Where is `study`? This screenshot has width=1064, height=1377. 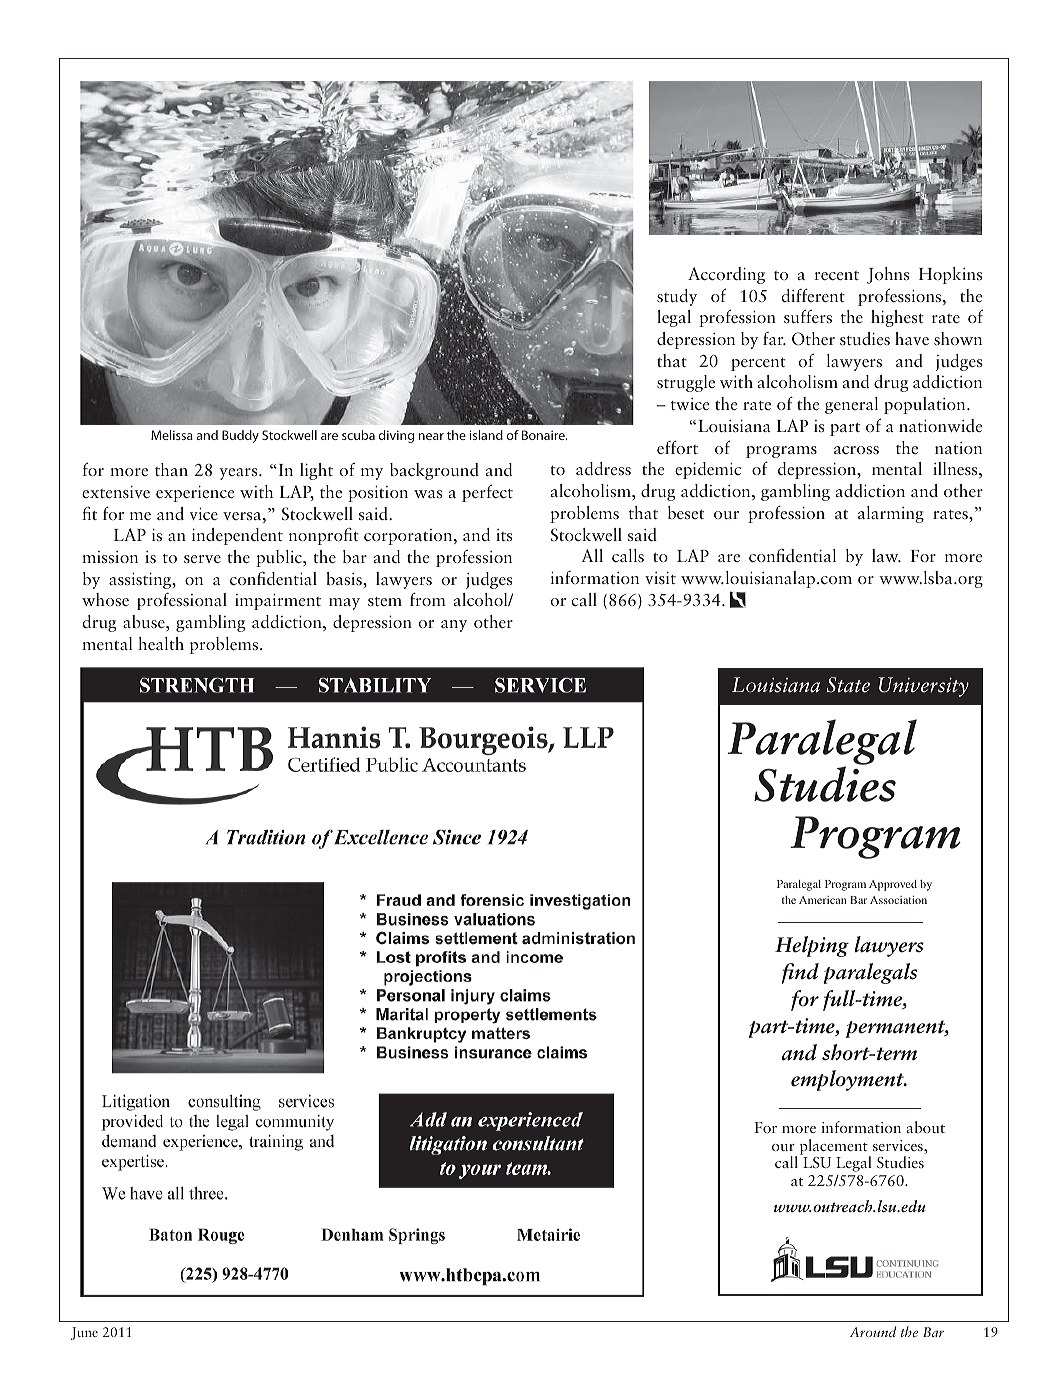 study is located at coordinates (677, 297).
